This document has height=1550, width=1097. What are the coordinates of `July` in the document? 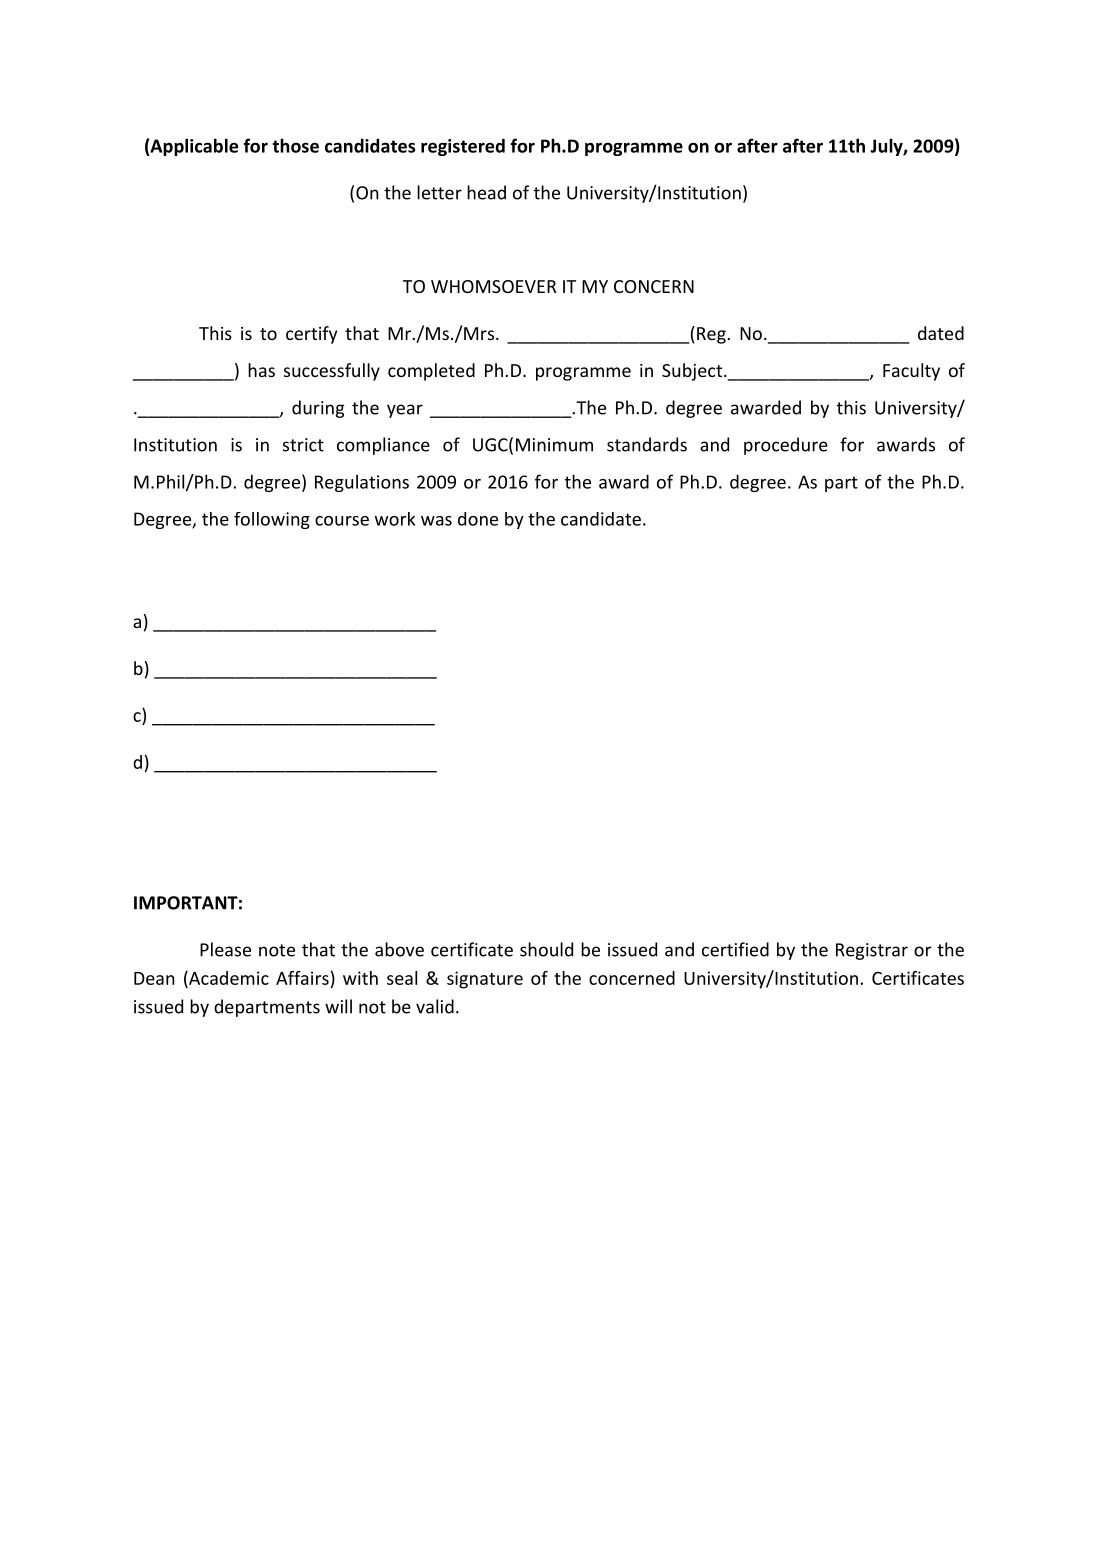 It's located at (887, 147).
